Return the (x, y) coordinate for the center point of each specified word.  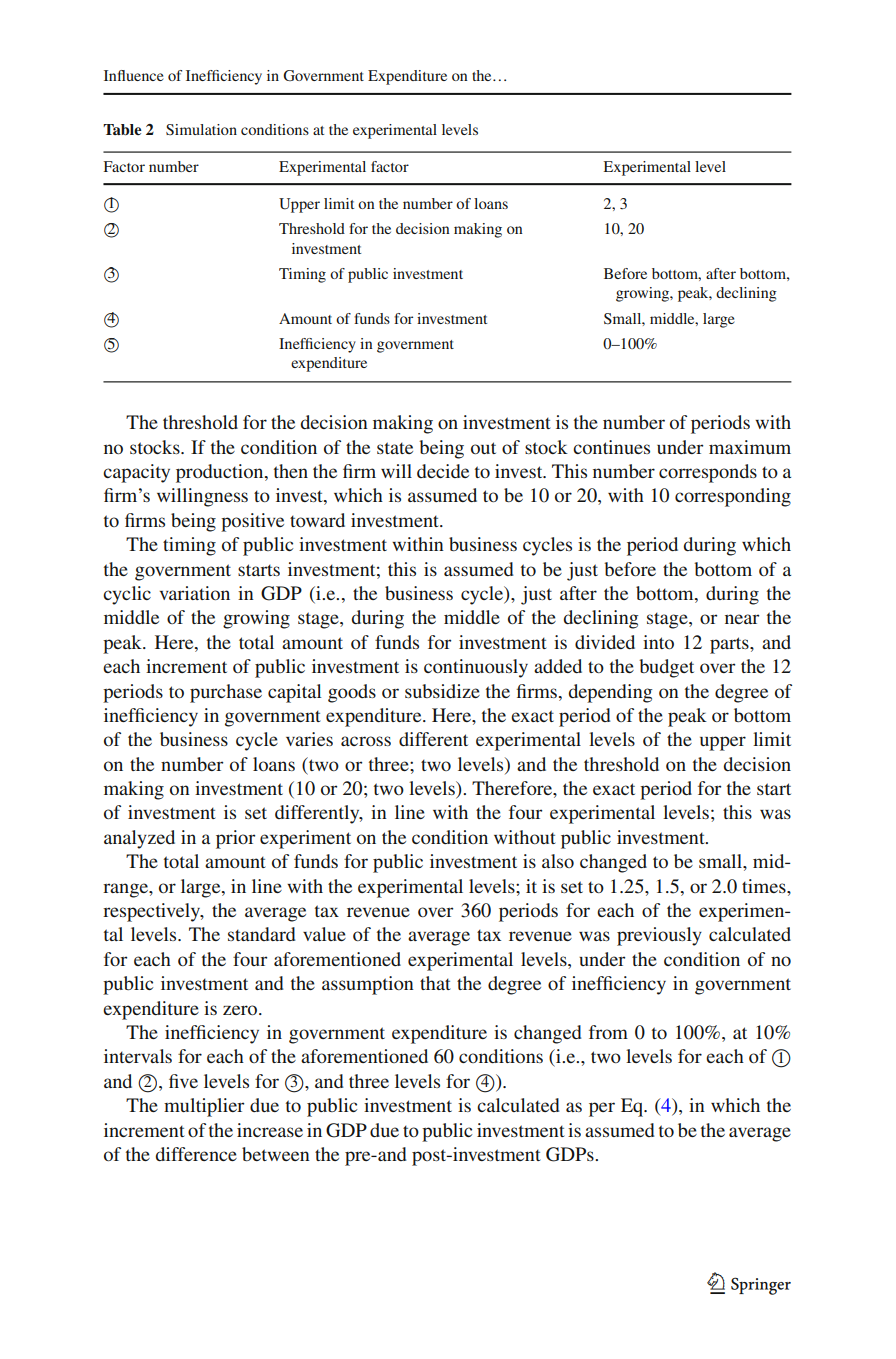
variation (195, 593)
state (395, 448)
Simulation (201, 130)
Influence (134, 75)
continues (611, 447)
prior (235, 839)
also (558, 861)
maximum (750, 447)
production (221, 473)
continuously (476, 668)
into (658, 642)
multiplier (204, 1107)
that (435, 983)
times (765, 886)
